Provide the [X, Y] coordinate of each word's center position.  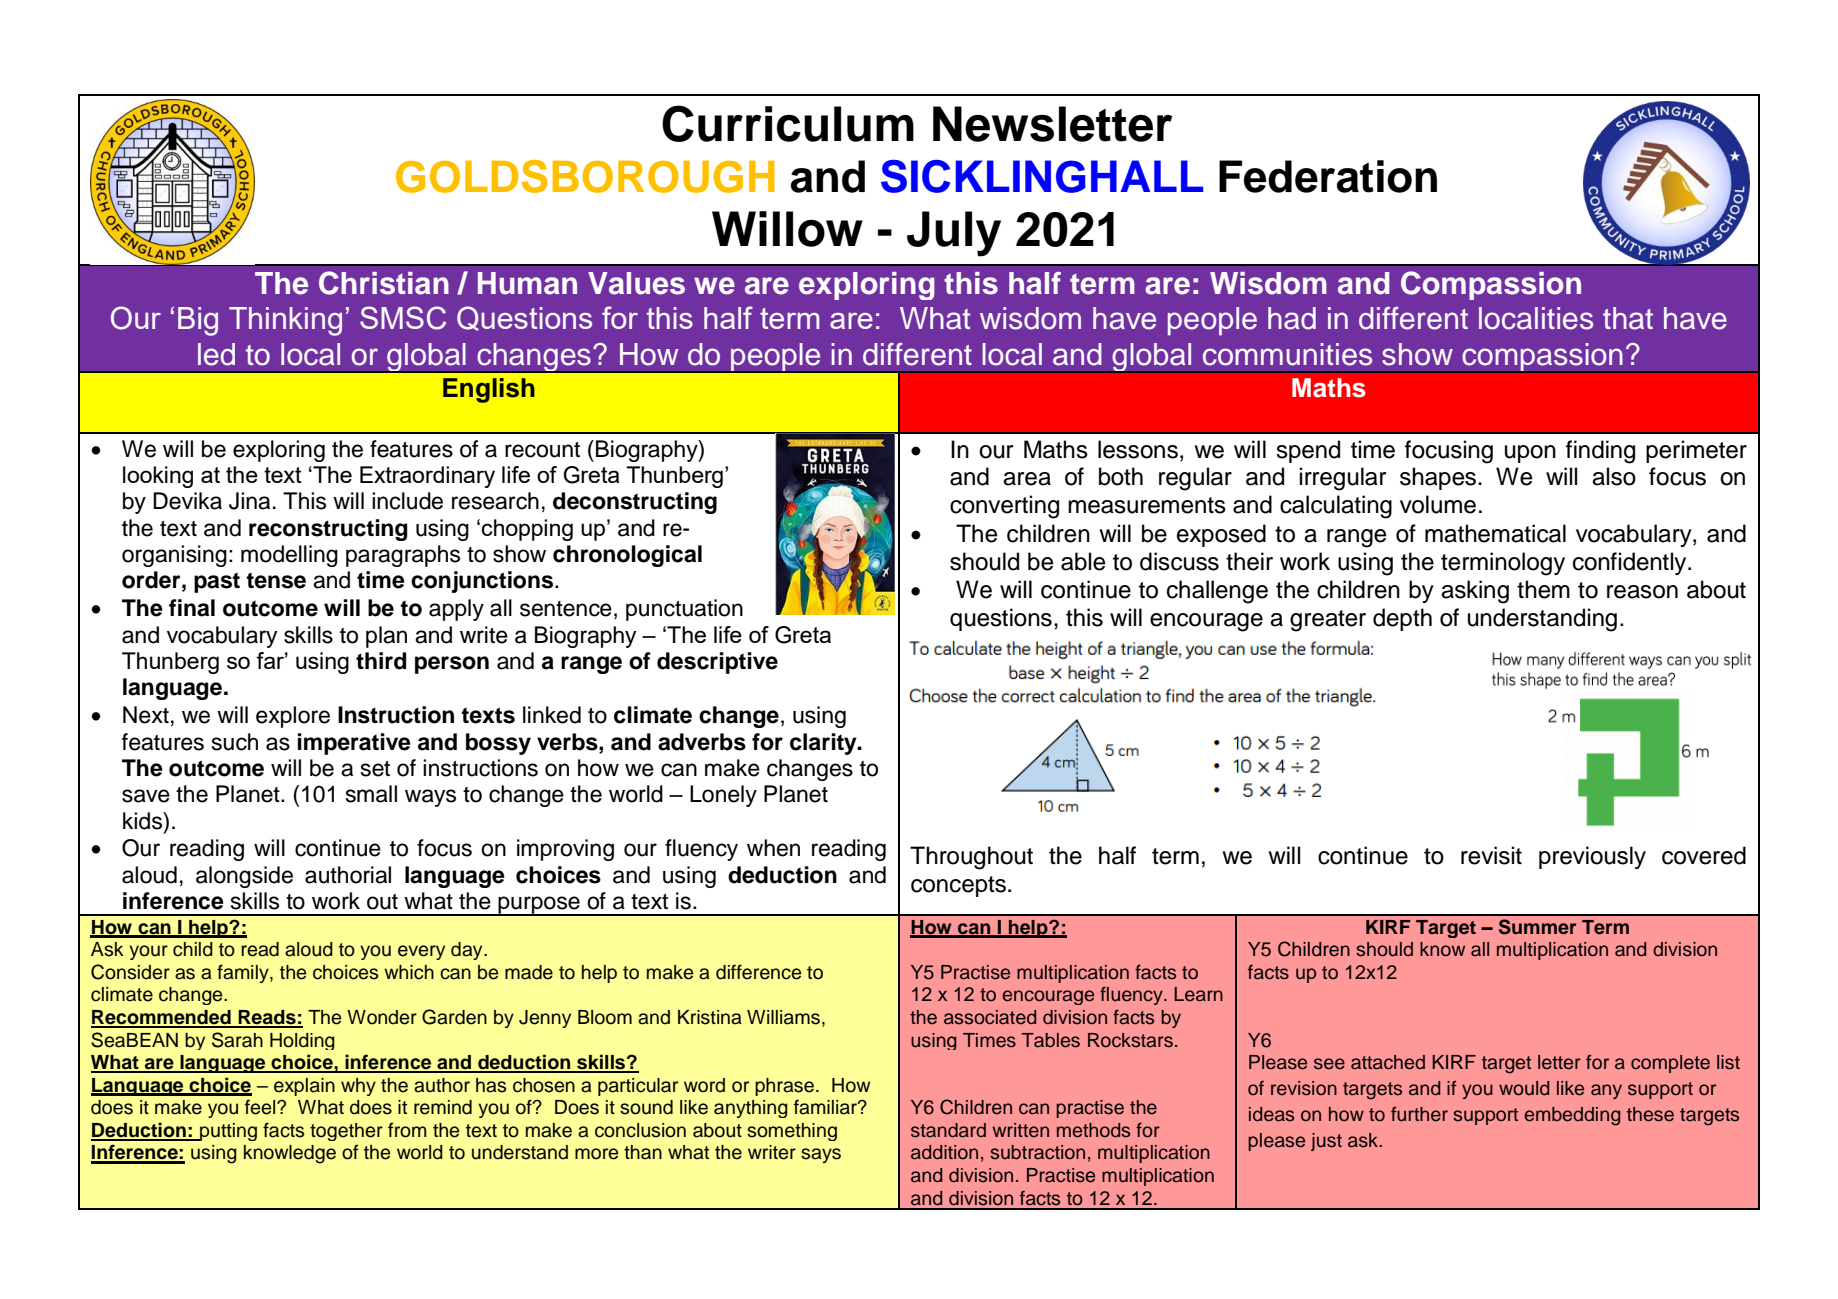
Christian [384, 283]
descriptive [717, 663]
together [346, 1132]
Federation [1328, 176]
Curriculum [788, 123]
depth [1402, 619]
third [381, 661]
